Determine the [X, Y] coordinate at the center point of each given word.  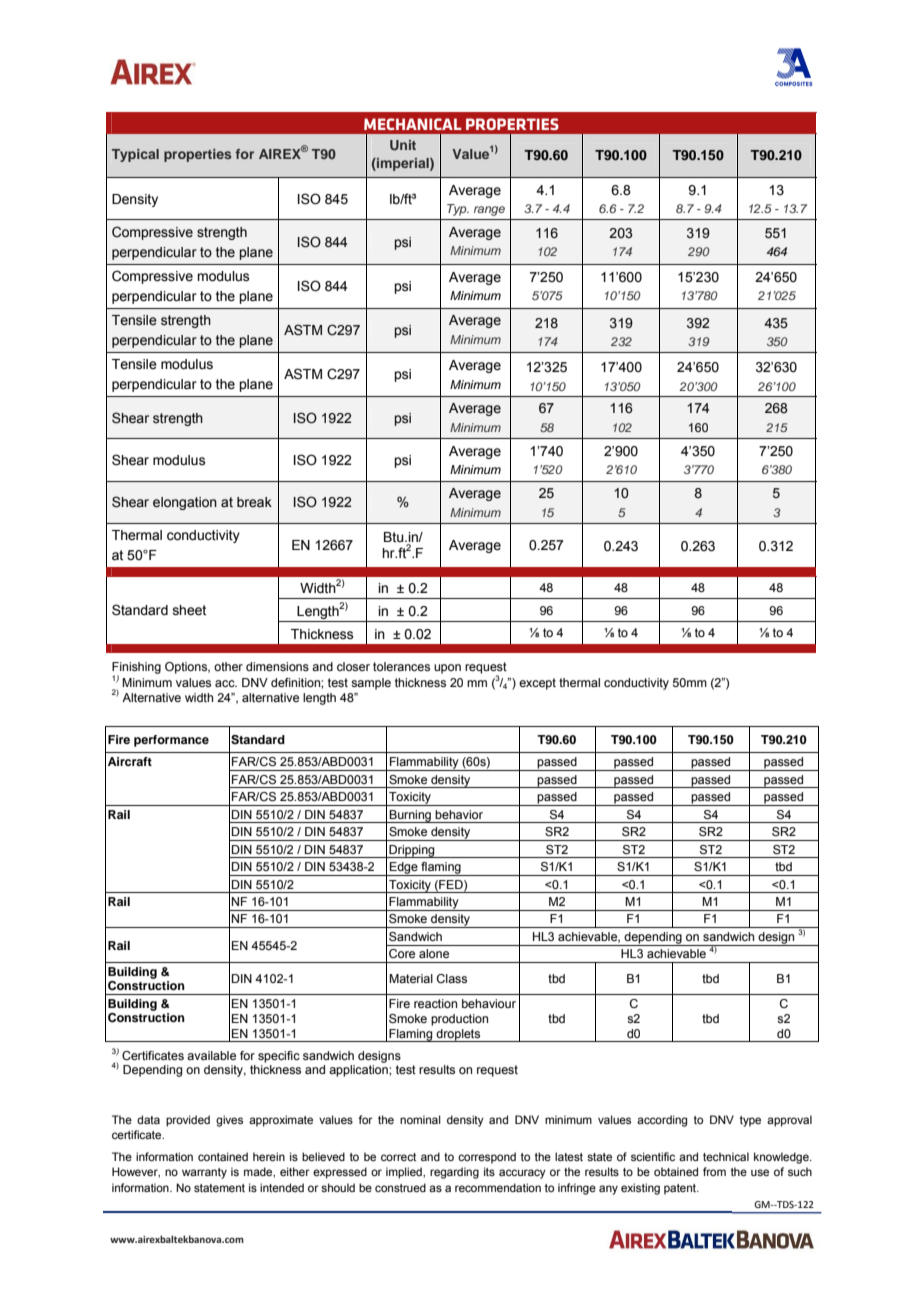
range [489, 211]
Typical [135, 155]
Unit [403, 145]
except [537, 684]
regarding [454, 1173]
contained [223, 1156]
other [228, 666]
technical [726, 1156]
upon [447, 669]
